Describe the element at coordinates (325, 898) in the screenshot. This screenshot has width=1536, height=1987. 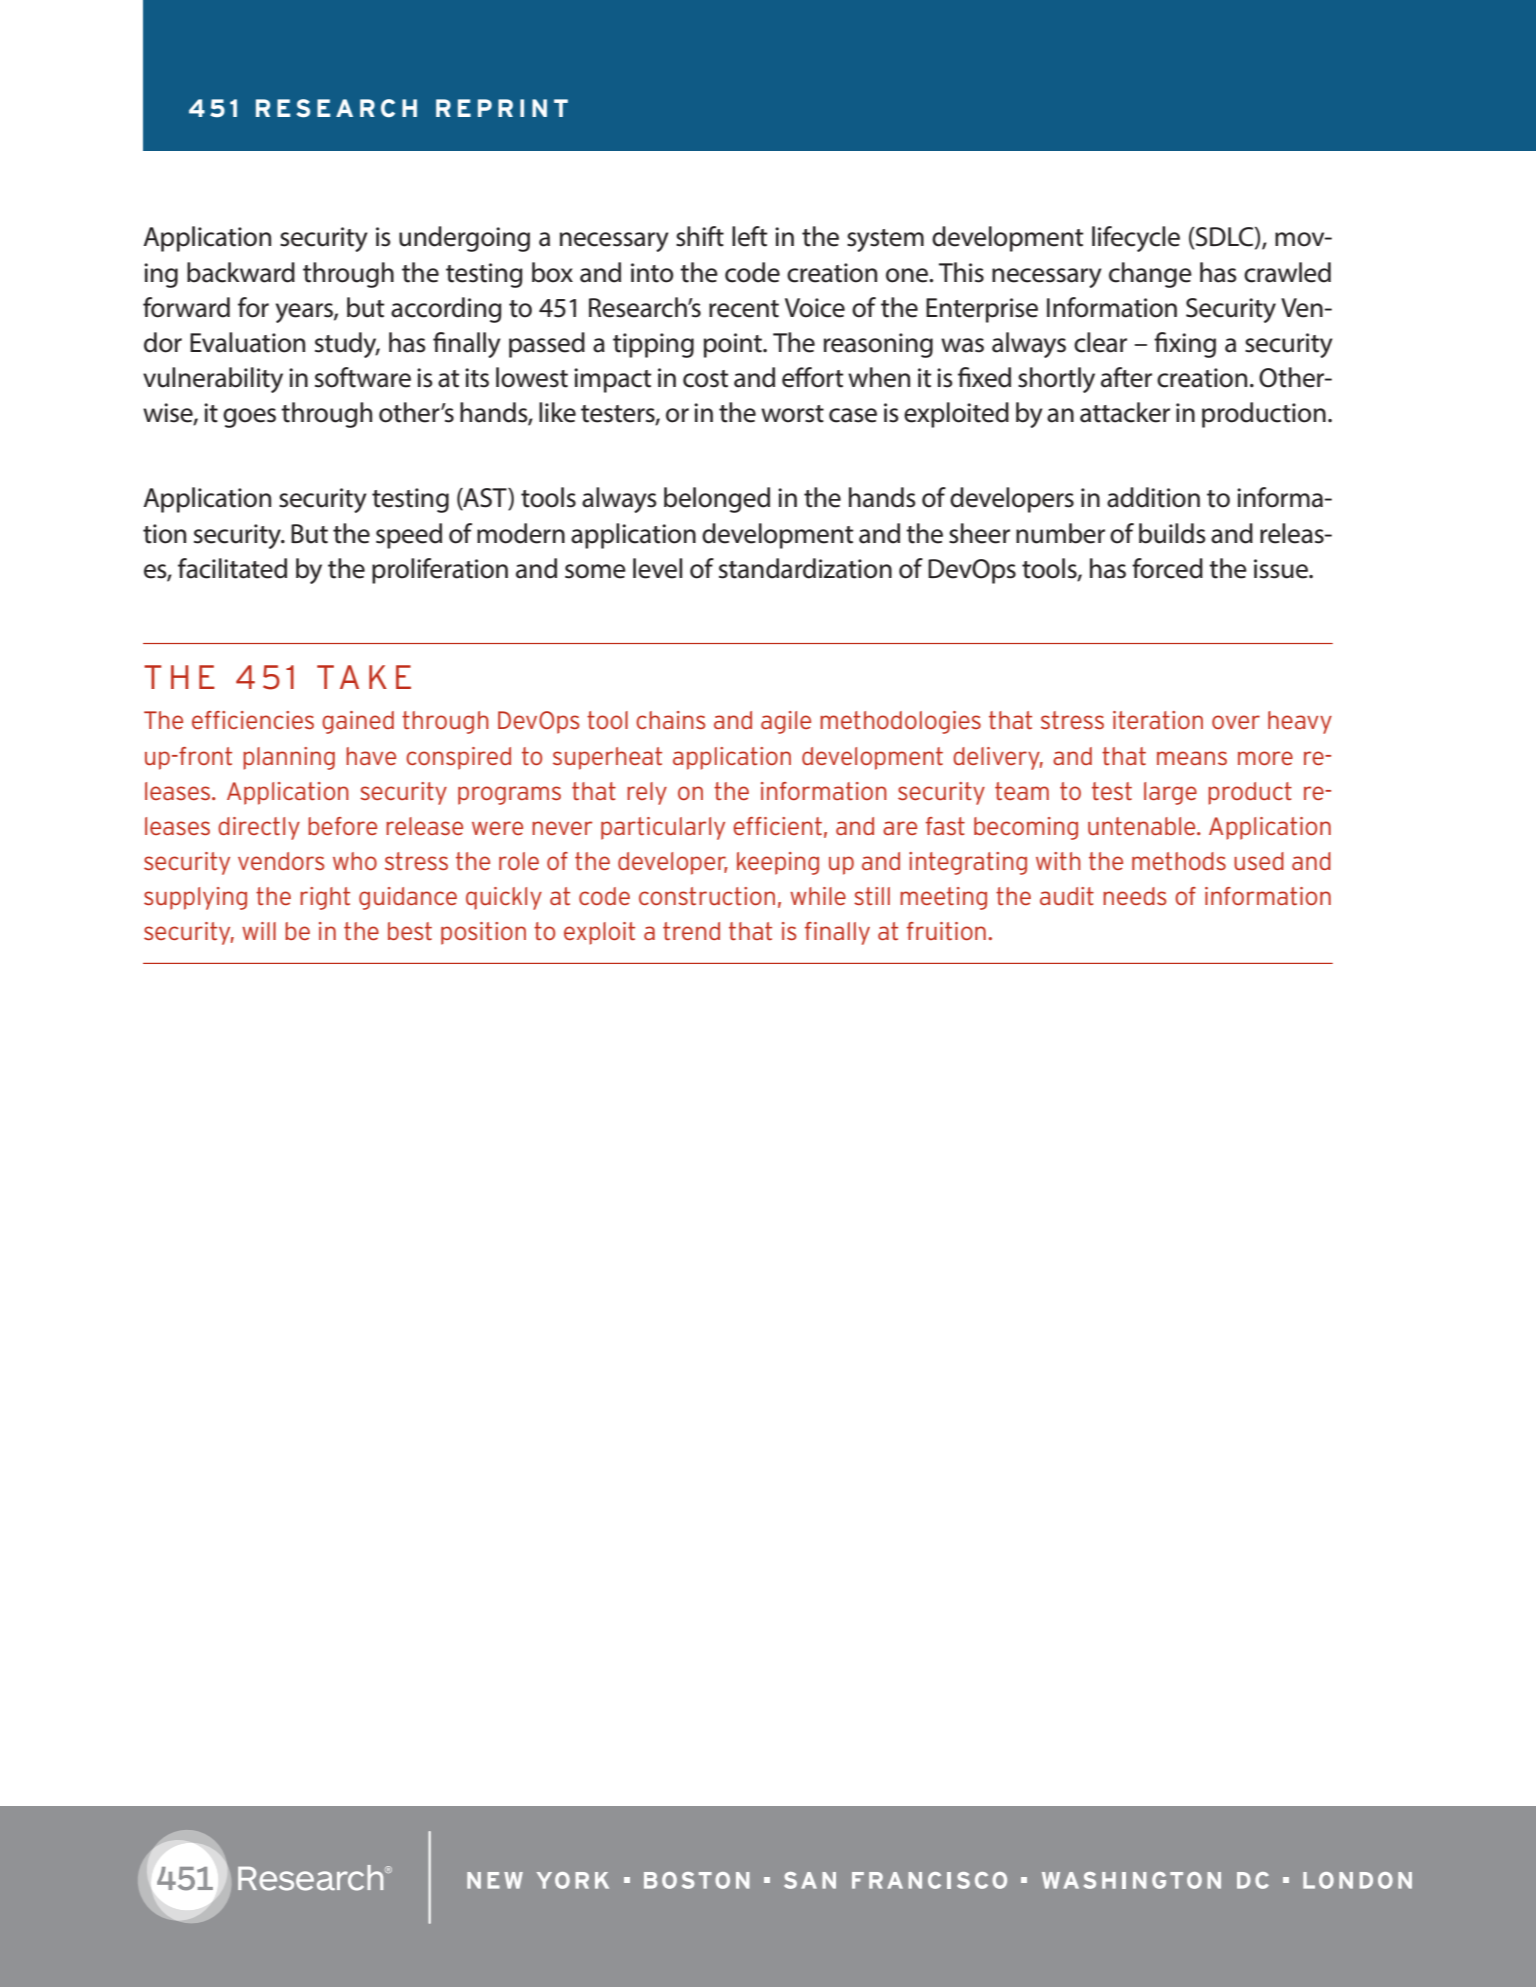
I see `right` at that location.
